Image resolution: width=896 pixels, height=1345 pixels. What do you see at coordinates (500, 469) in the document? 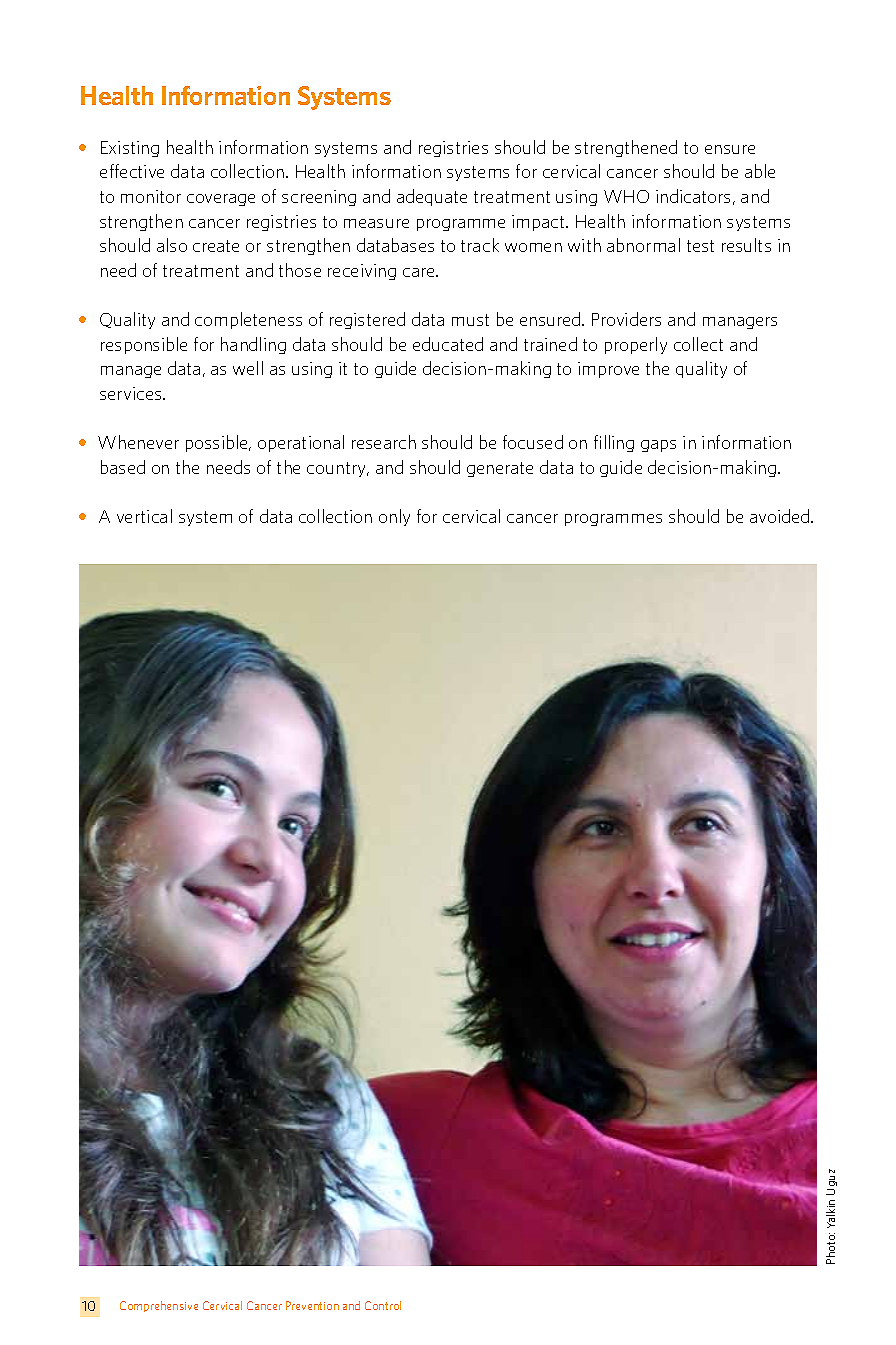
I see `generate` at bounding box center [500, 469].
